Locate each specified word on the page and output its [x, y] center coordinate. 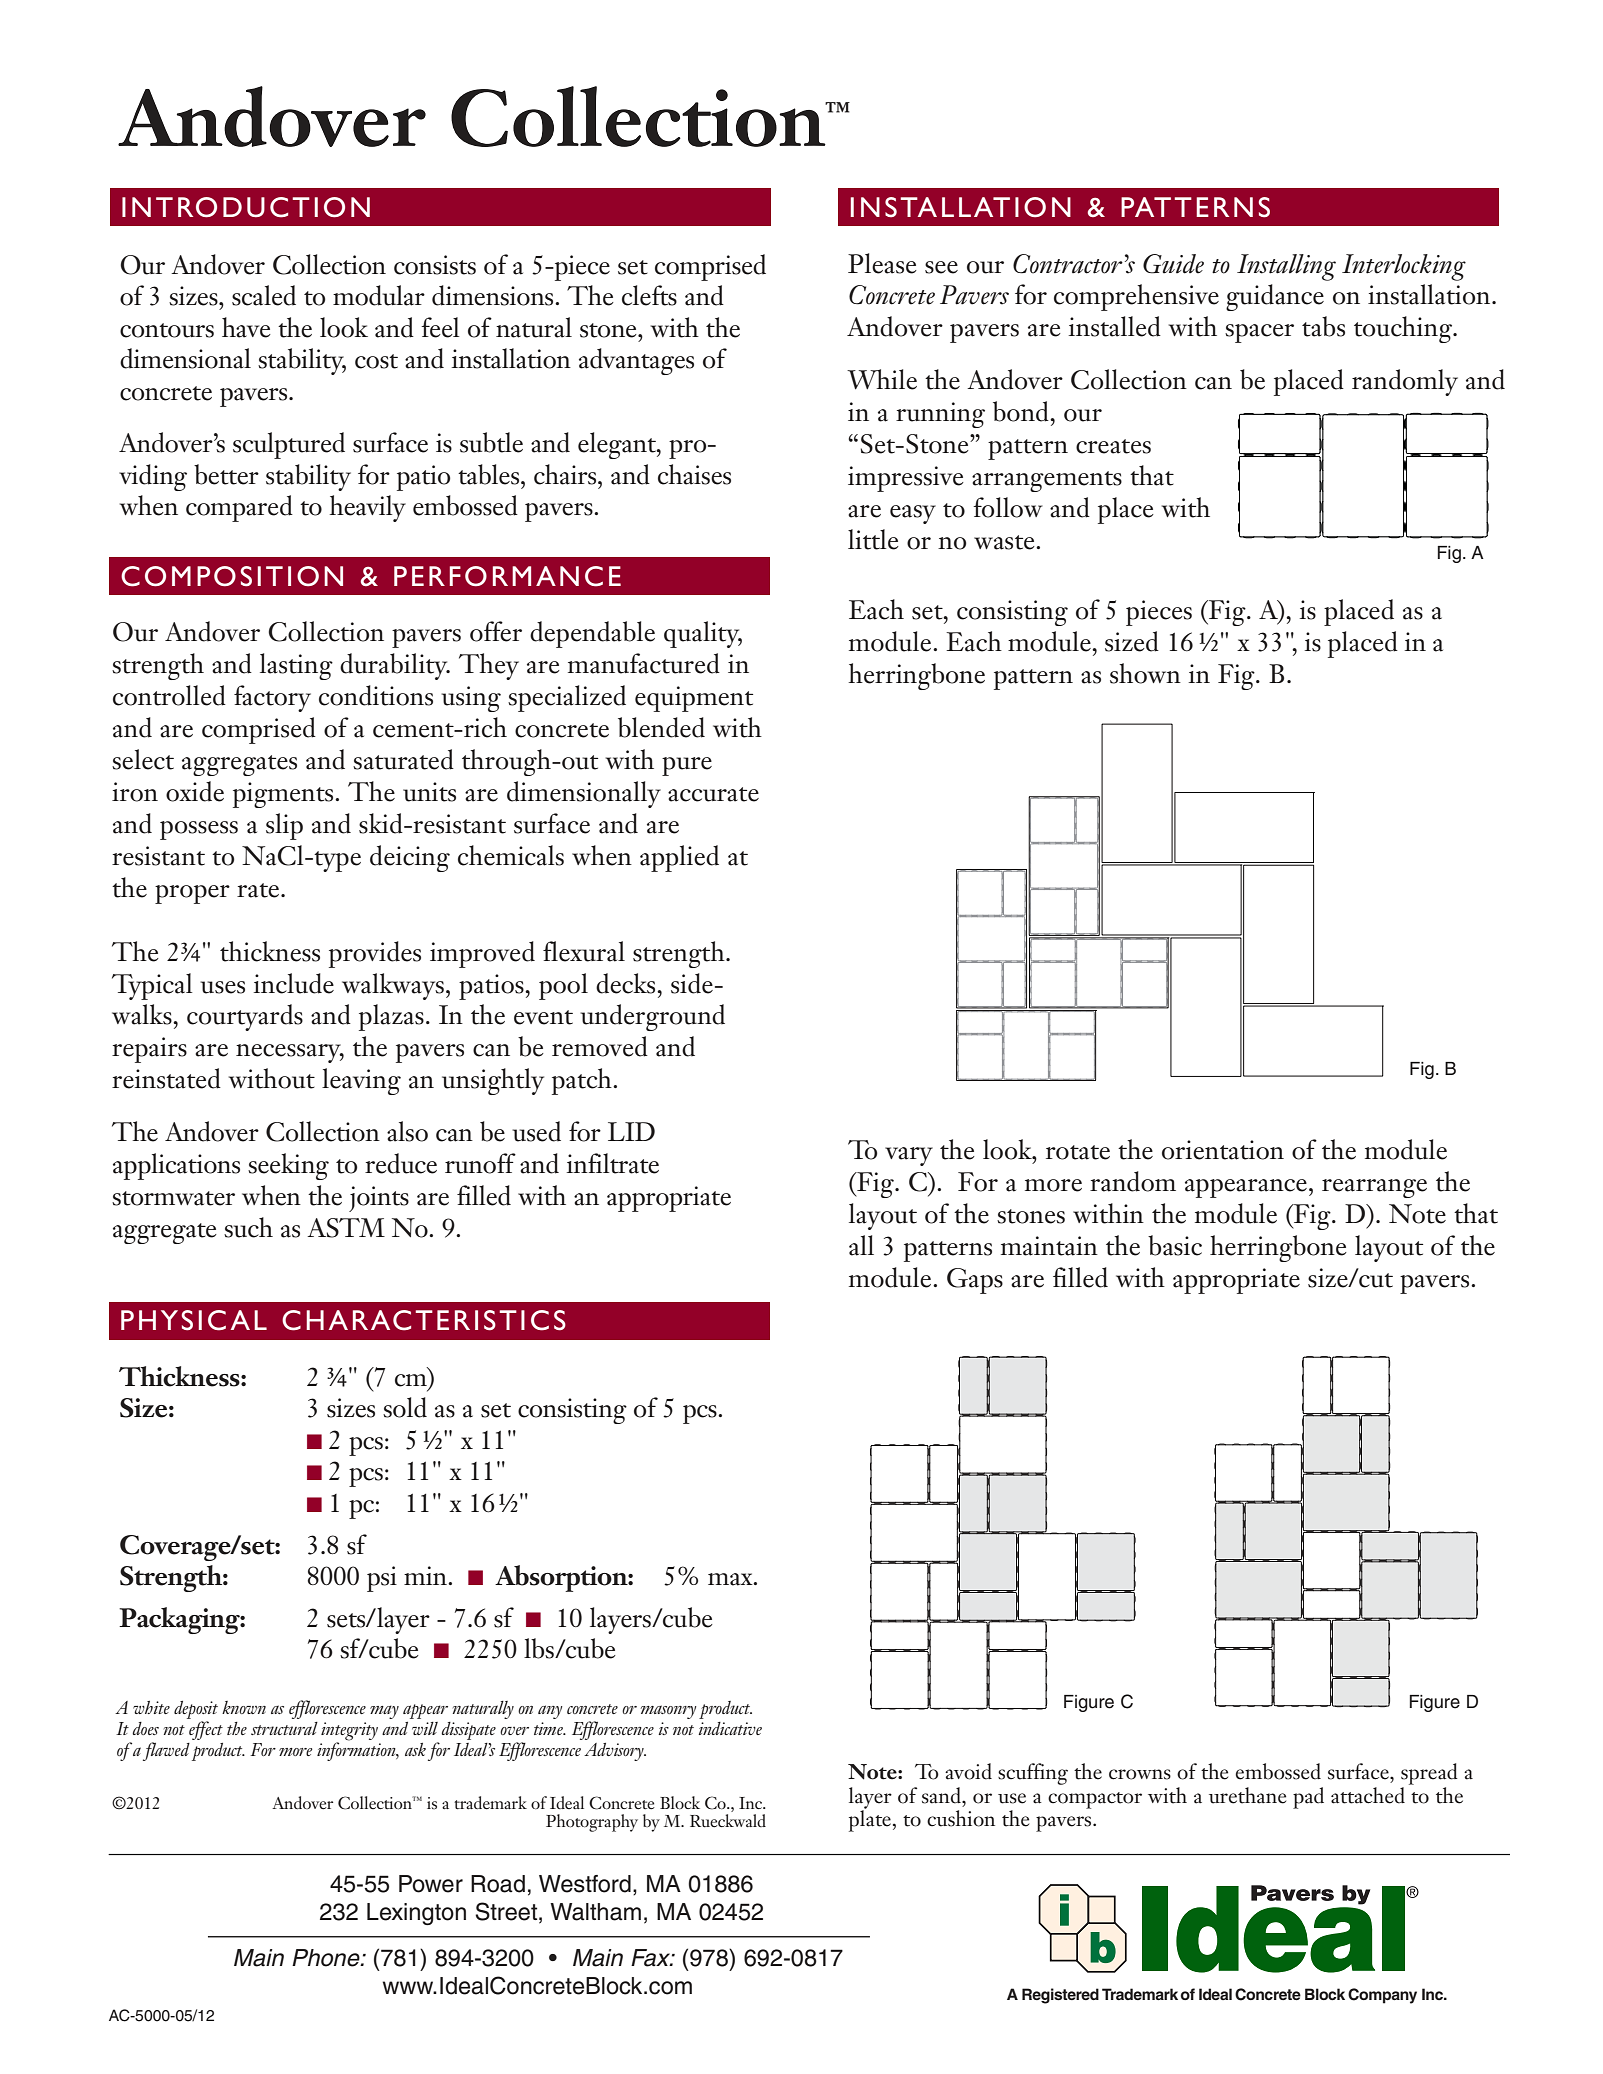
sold [405, 1407]
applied [679, 858]
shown [1145, 673]
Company [1382, 1996]
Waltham [595, 1912]
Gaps [975, 1281]
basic [1175, 1245]
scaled [264, 295]
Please [882, 263]
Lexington [416, 1914]
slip [284, 826]
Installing [1286, 267]
